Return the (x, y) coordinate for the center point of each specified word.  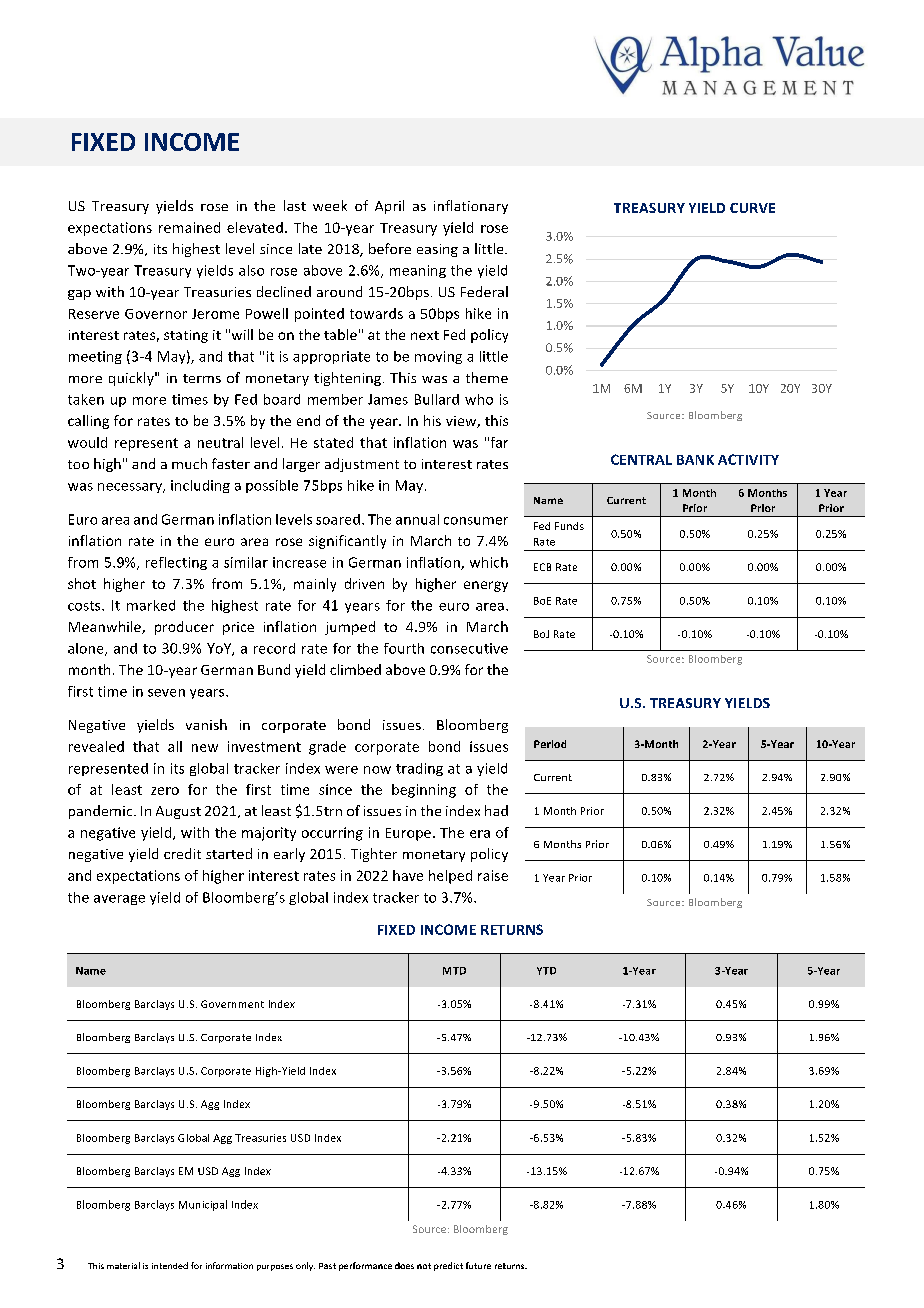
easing (437, 250)
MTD (454, 971)
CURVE (752, 208)
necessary (131, 488)
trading (419, 769)
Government (232, 1004)
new (205, 748)
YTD (546, 971)
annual (417, 519)
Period (550, 744)
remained (189, 227)
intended (170, 1265)
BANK (695, 460)
